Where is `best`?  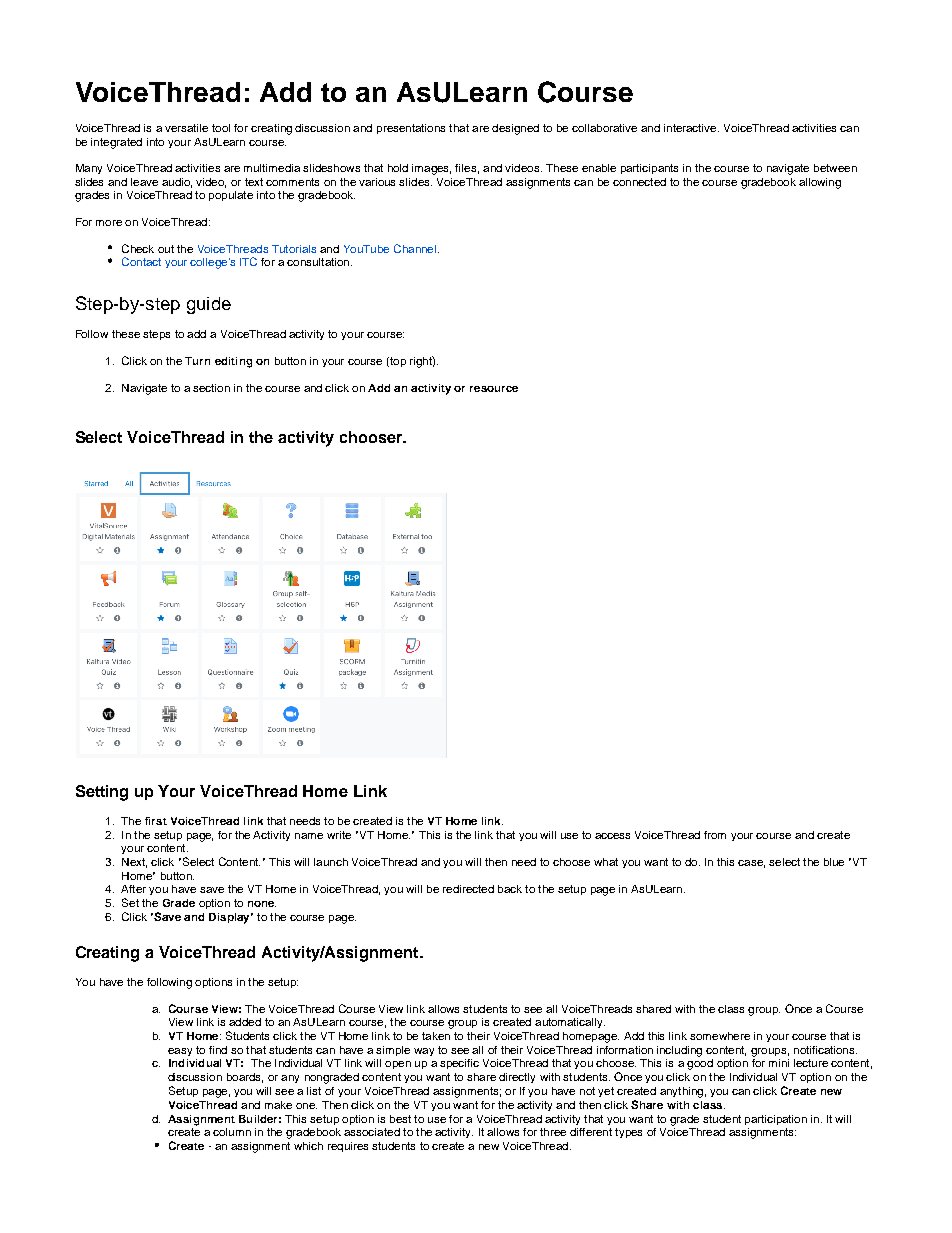 best is located at coordinates (400, 1119).
